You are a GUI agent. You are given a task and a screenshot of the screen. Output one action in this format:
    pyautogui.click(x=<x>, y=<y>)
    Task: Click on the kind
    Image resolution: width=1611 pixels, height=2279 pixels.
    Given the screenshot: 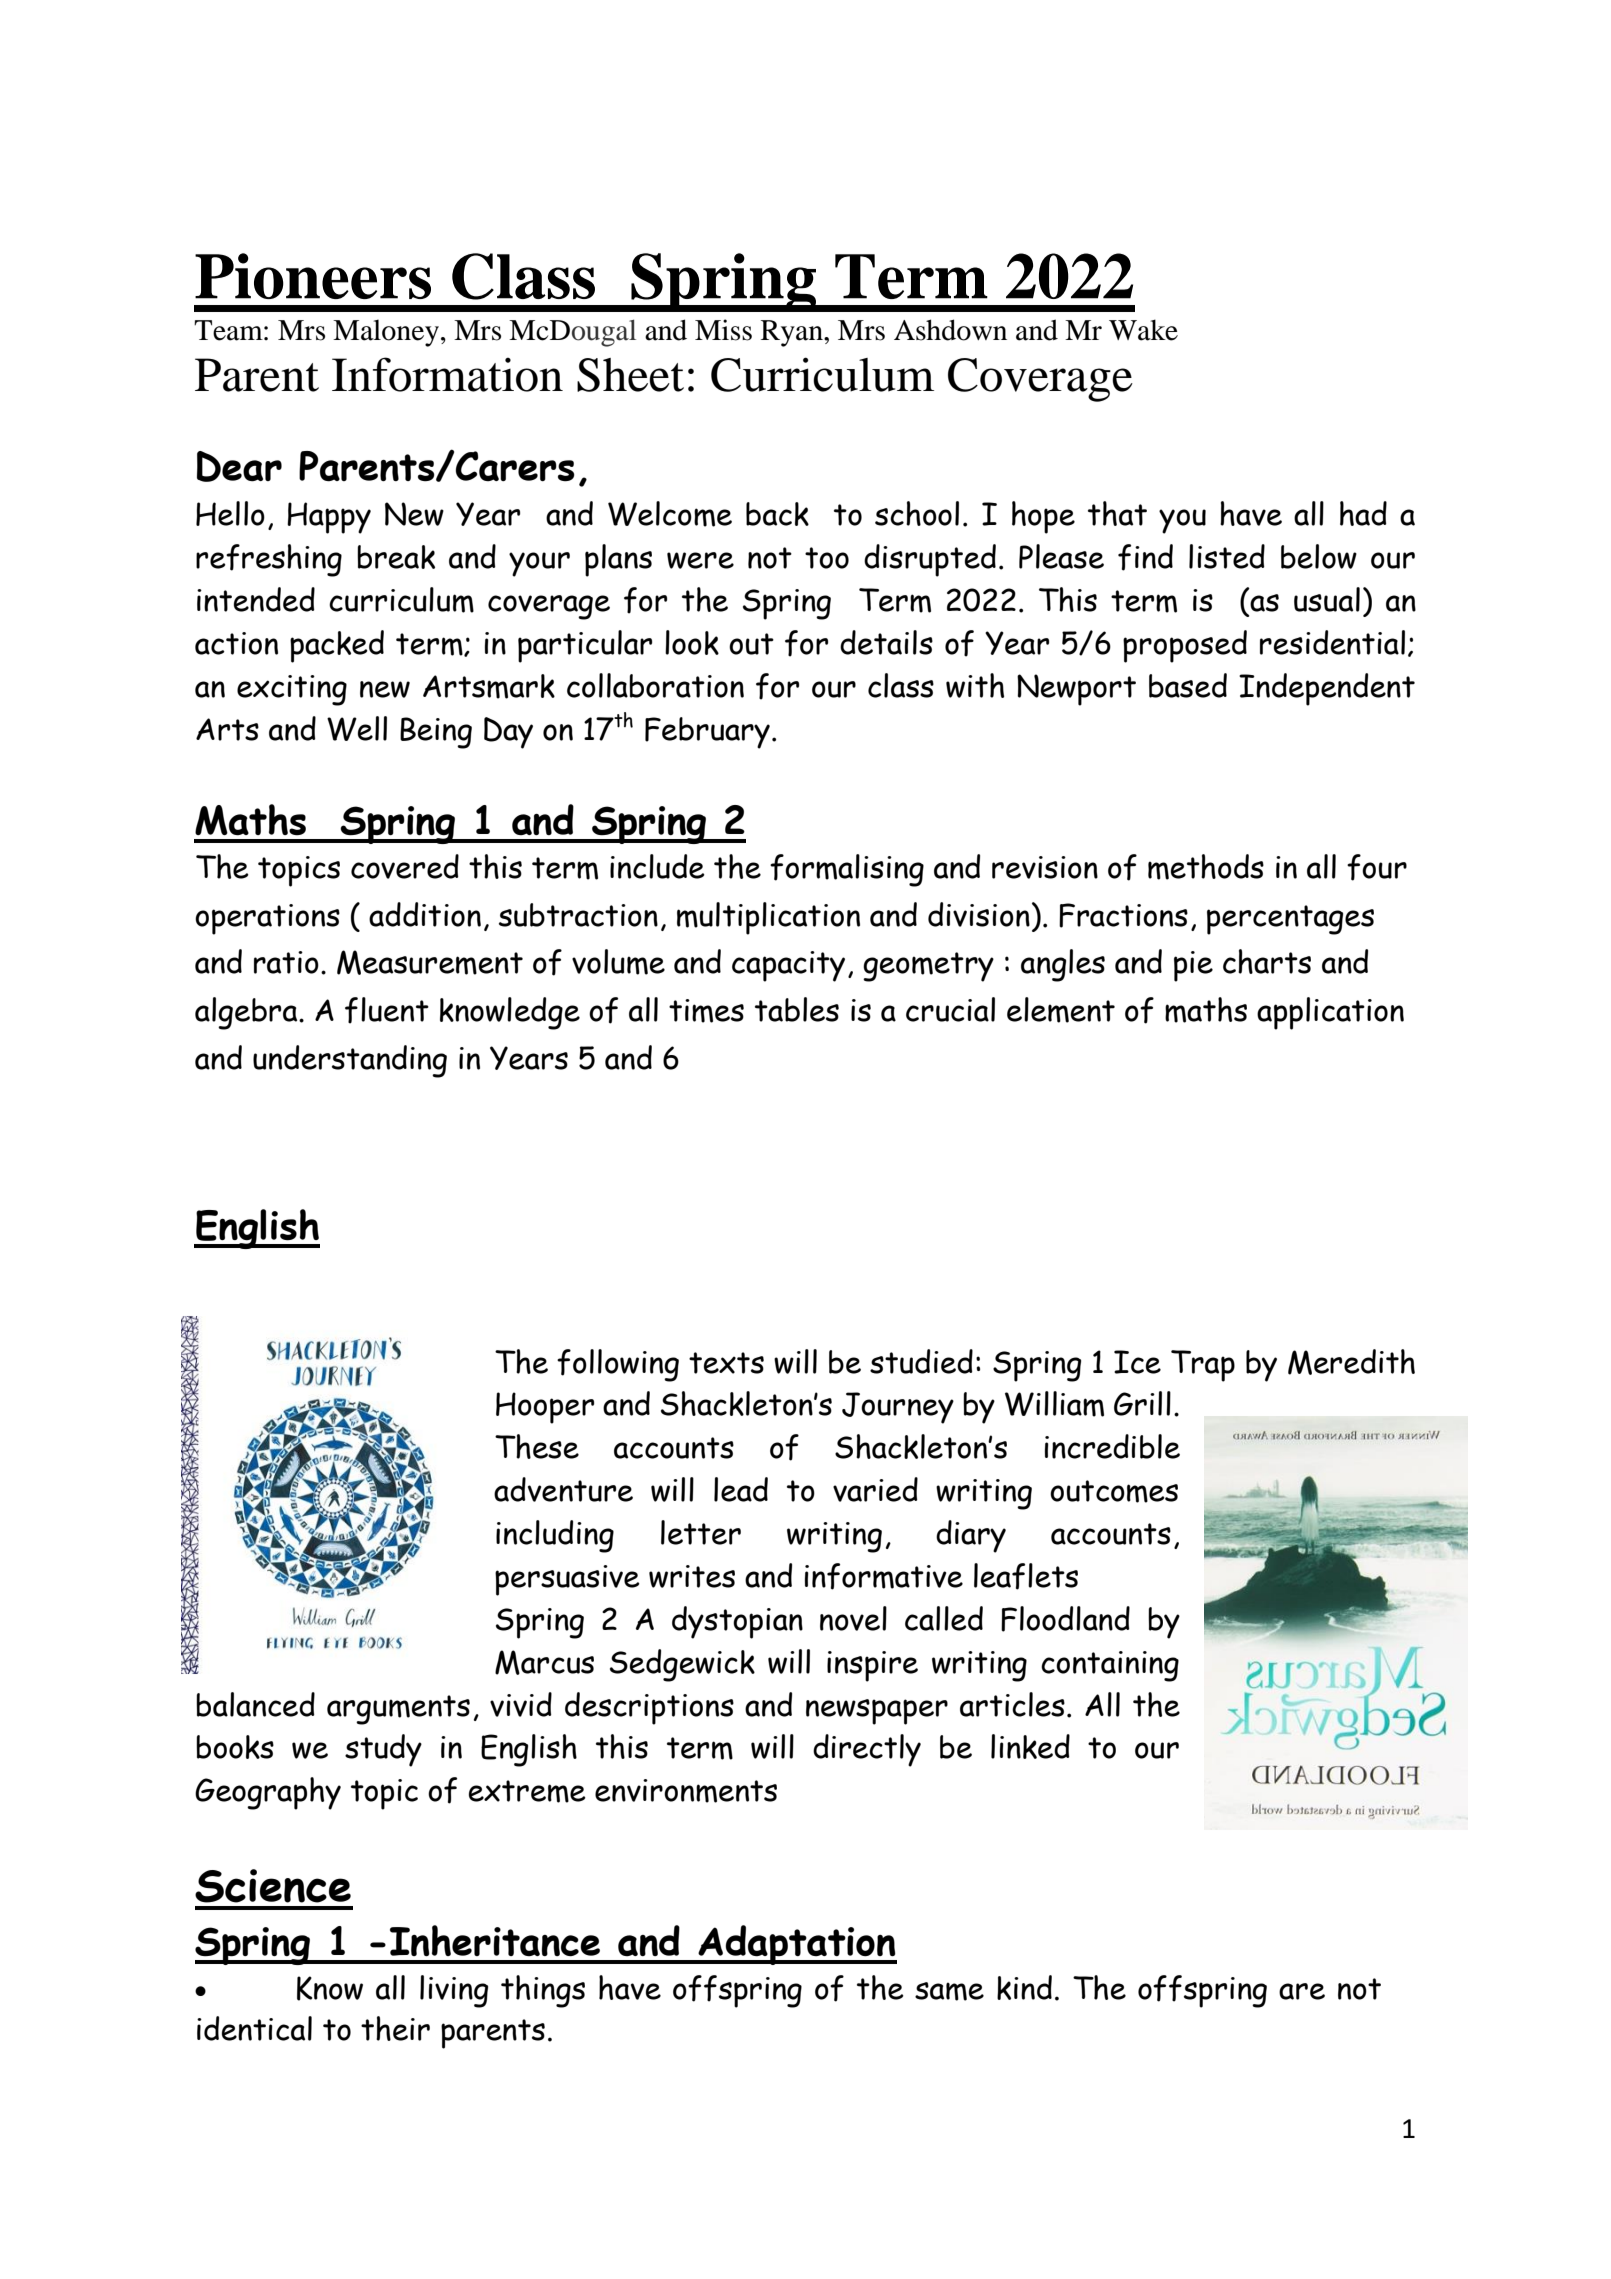 What is the action you would take?
    pyautogui.click(x=1024, y=1987)
